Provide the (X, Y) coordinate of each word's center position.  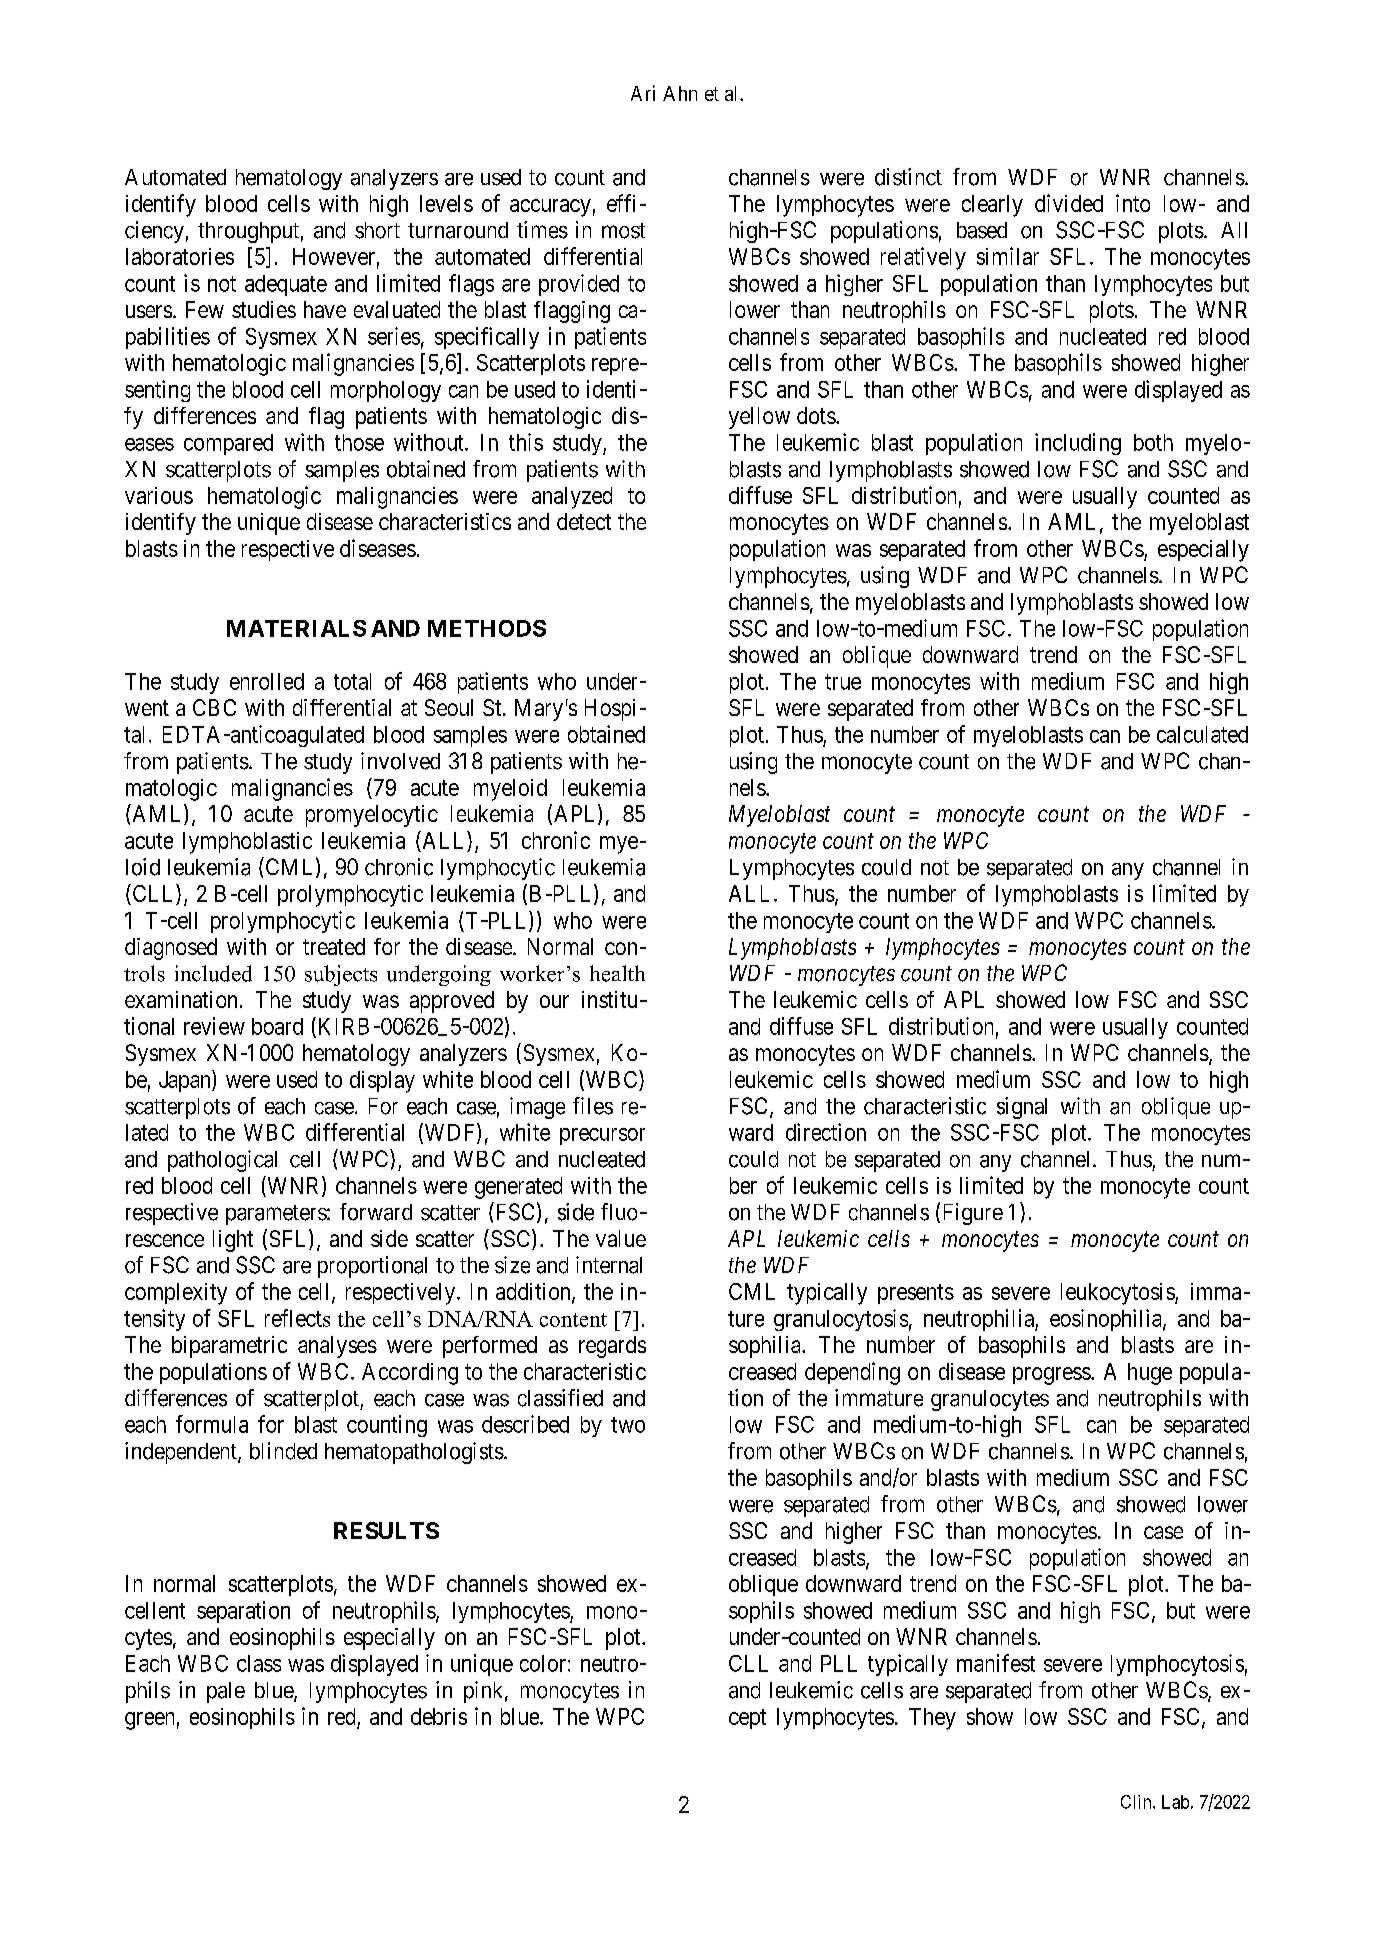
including (1078, 444)
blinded (283, 1451)
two (628, 1425)
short (377, 230)
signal (1022, 1108)
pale (226, 1692)
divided (1069, 203)
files (593, 1106)
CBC (214, 707)
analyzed (572, 498)
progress (1052, 1376)
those (359, 442)
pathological (222, 1161)
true (843, 682)
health (617, 973)
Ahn (680, 93)
